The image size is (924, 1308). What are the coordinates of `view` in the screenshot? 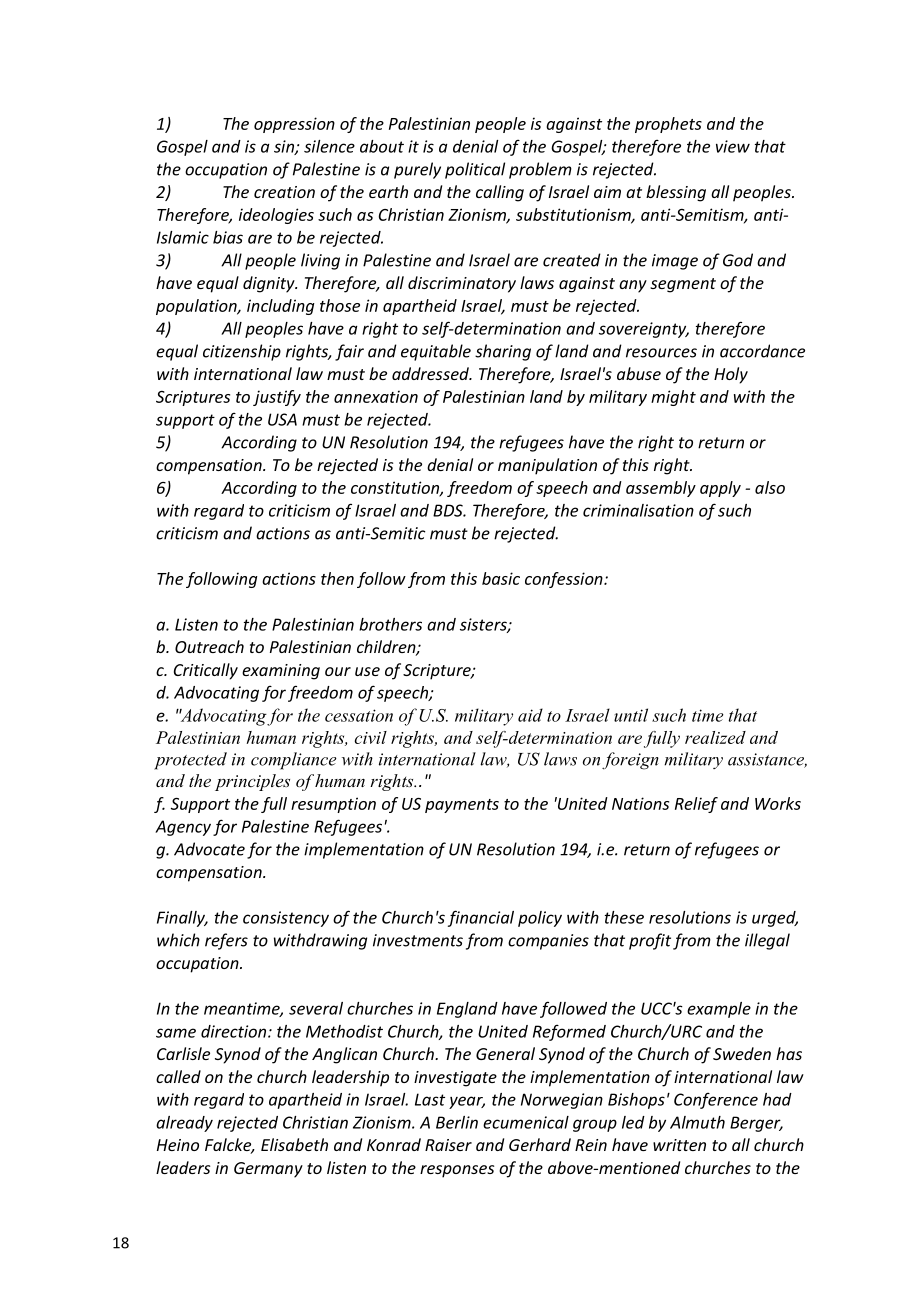 It's located at (733, 146).
